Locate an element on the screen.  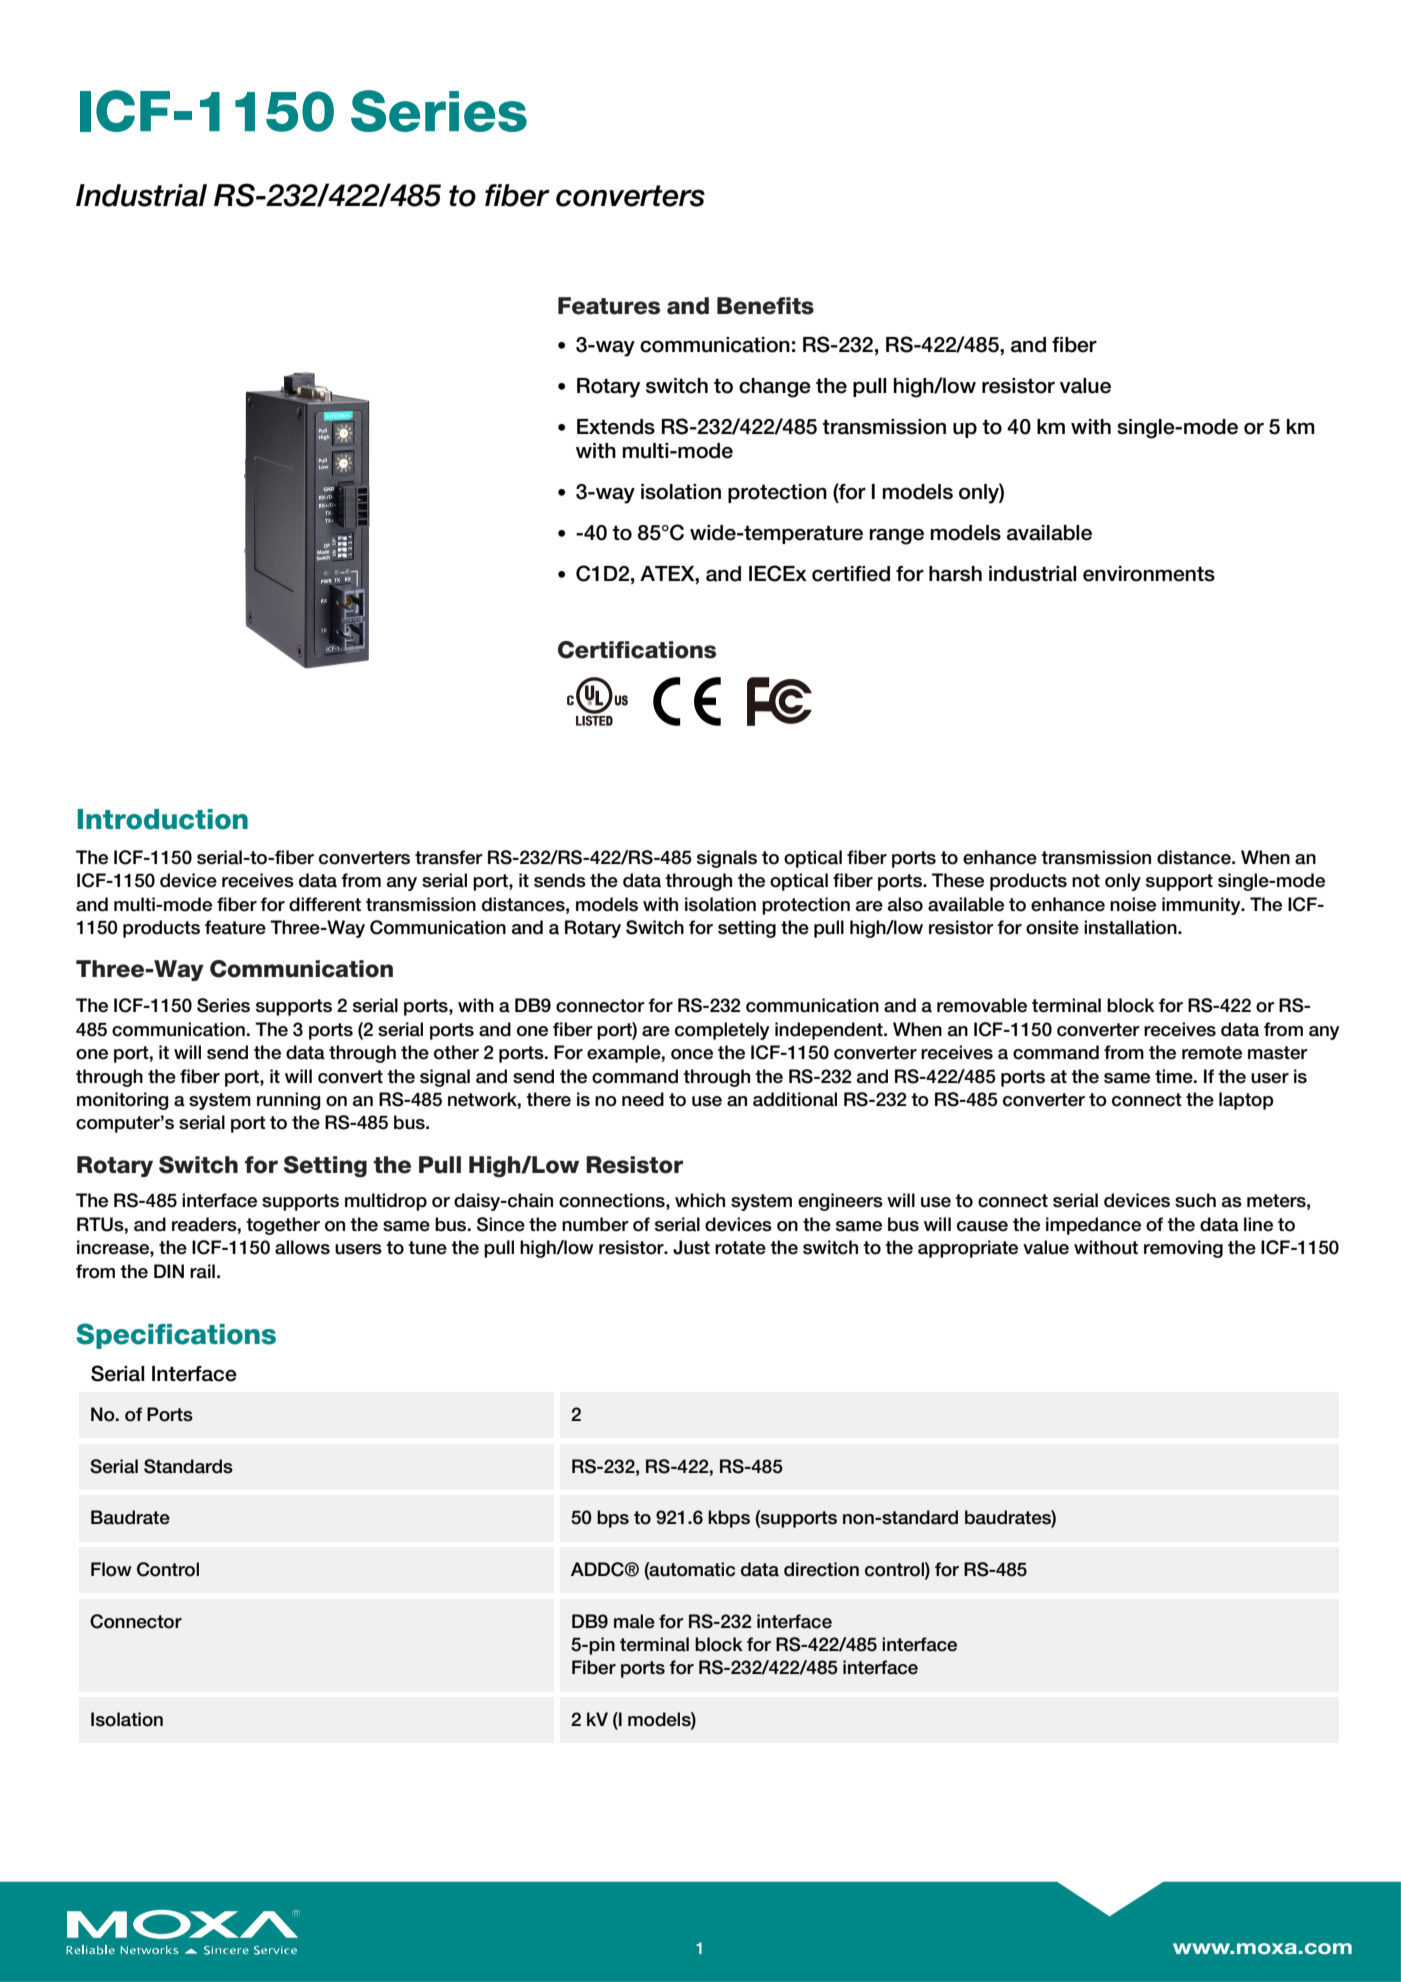
male is located at coordinates (634, 1621).
